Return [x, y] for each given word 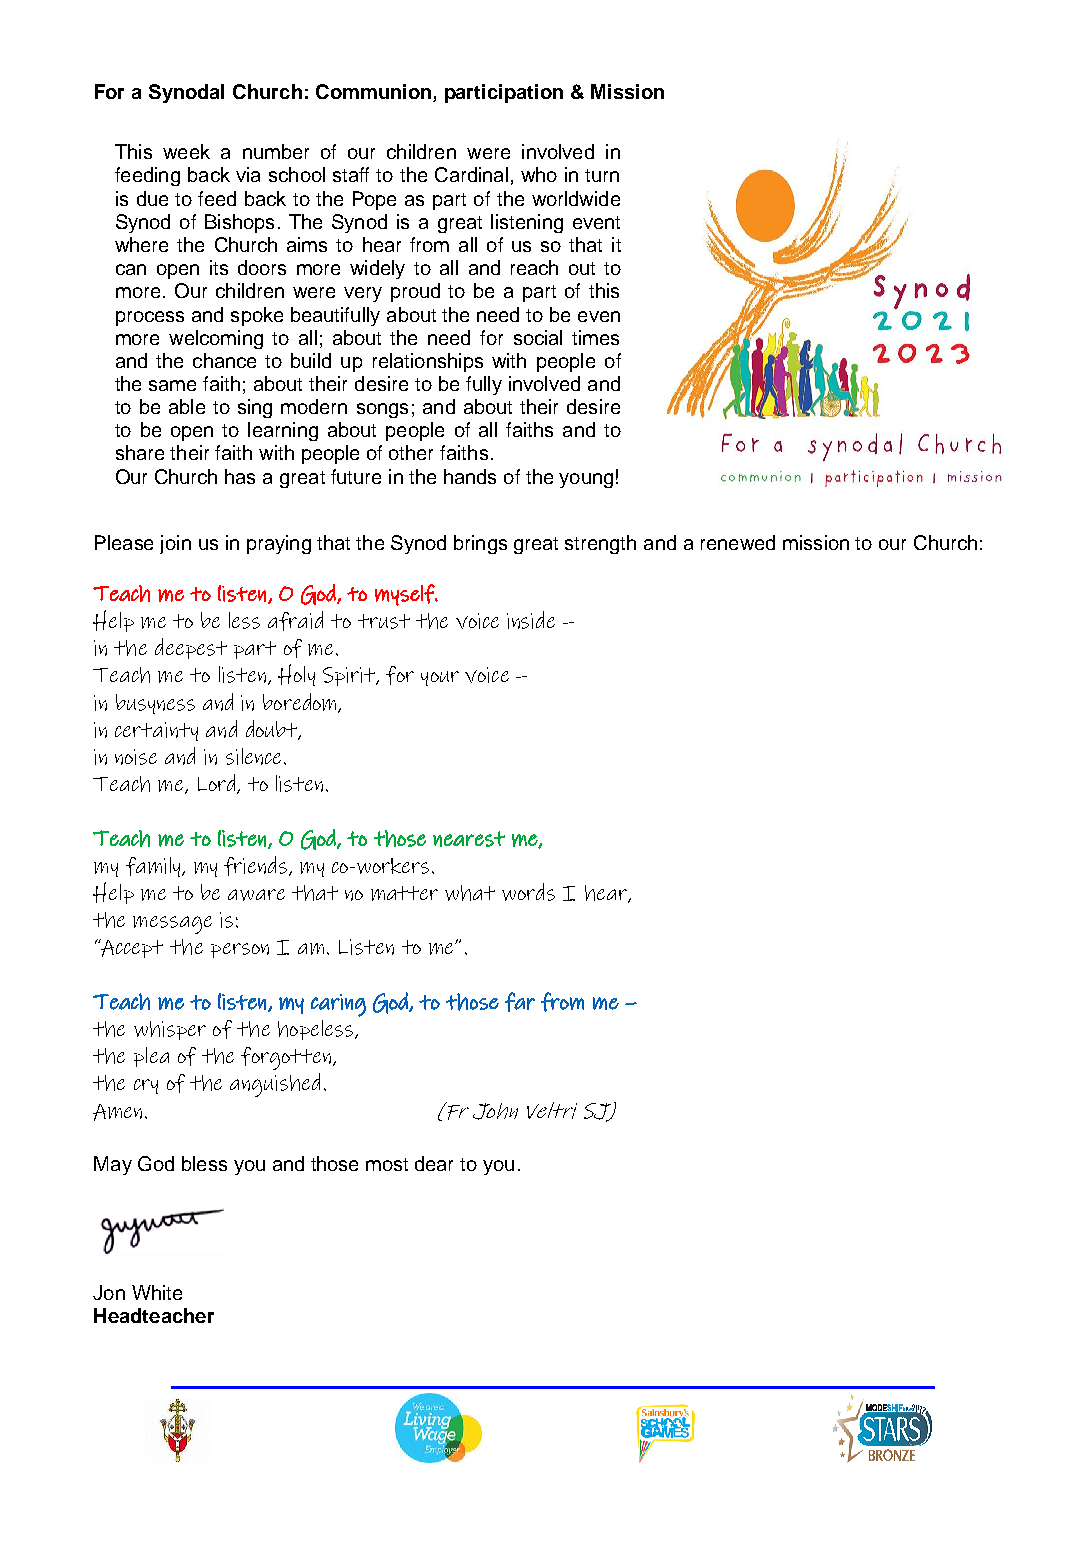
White [157, 1292]
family [154, 867]
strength [600, 544]
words [528, 892]
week [186, 151]
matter [404, 893]
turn [602, 175]
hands [470, 476]
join [175, 544]
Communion [375, 93]
